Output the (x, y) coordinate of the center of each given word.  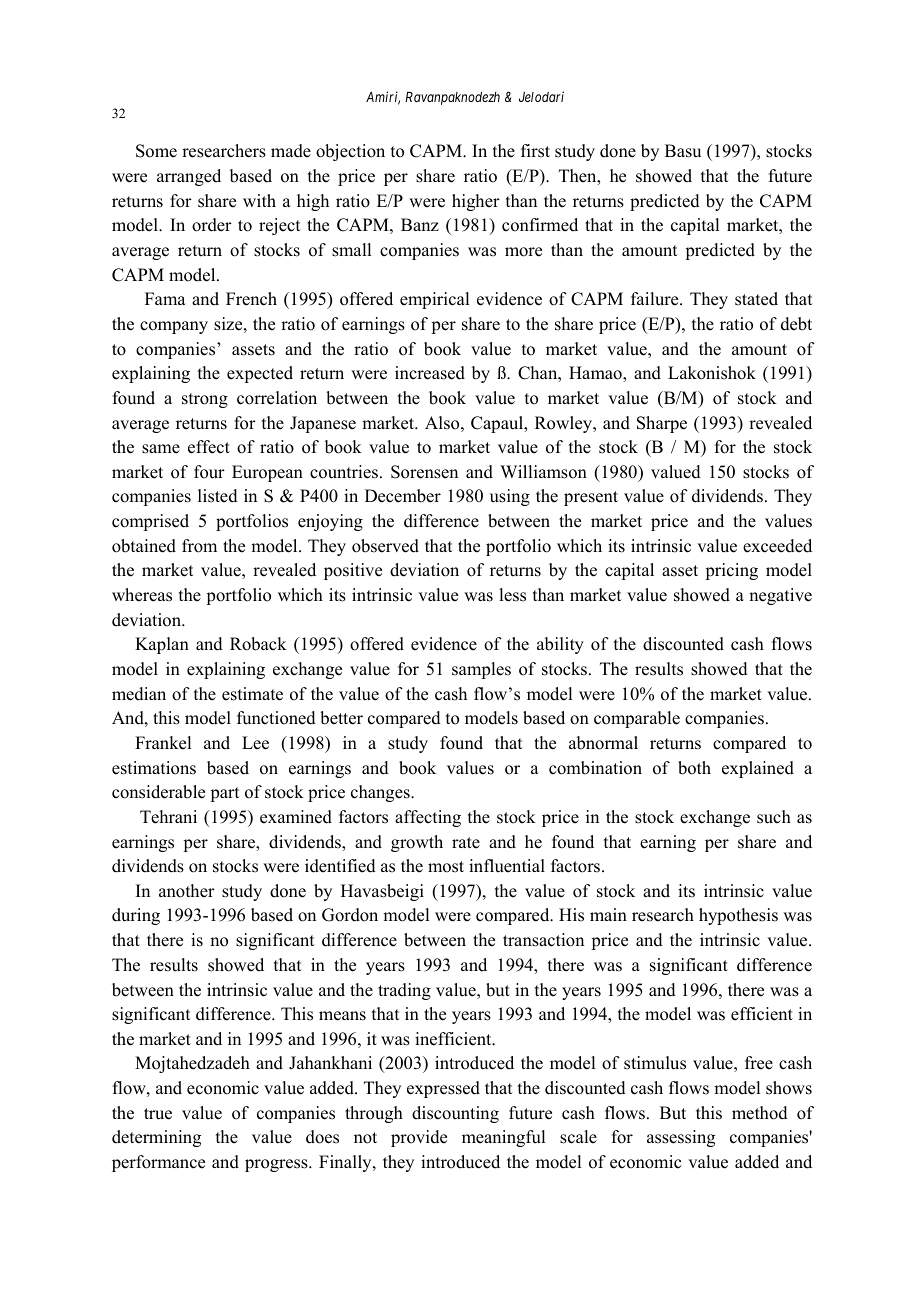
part (224, 794)
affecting (428, 818)
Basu (683, 151)
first (535, 151)
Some (156, 151)
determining (156, 1138)
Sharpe (662, 424)
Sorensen (424, 472)
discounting (455, 1114)
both (694, 768)
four (209, 472)
